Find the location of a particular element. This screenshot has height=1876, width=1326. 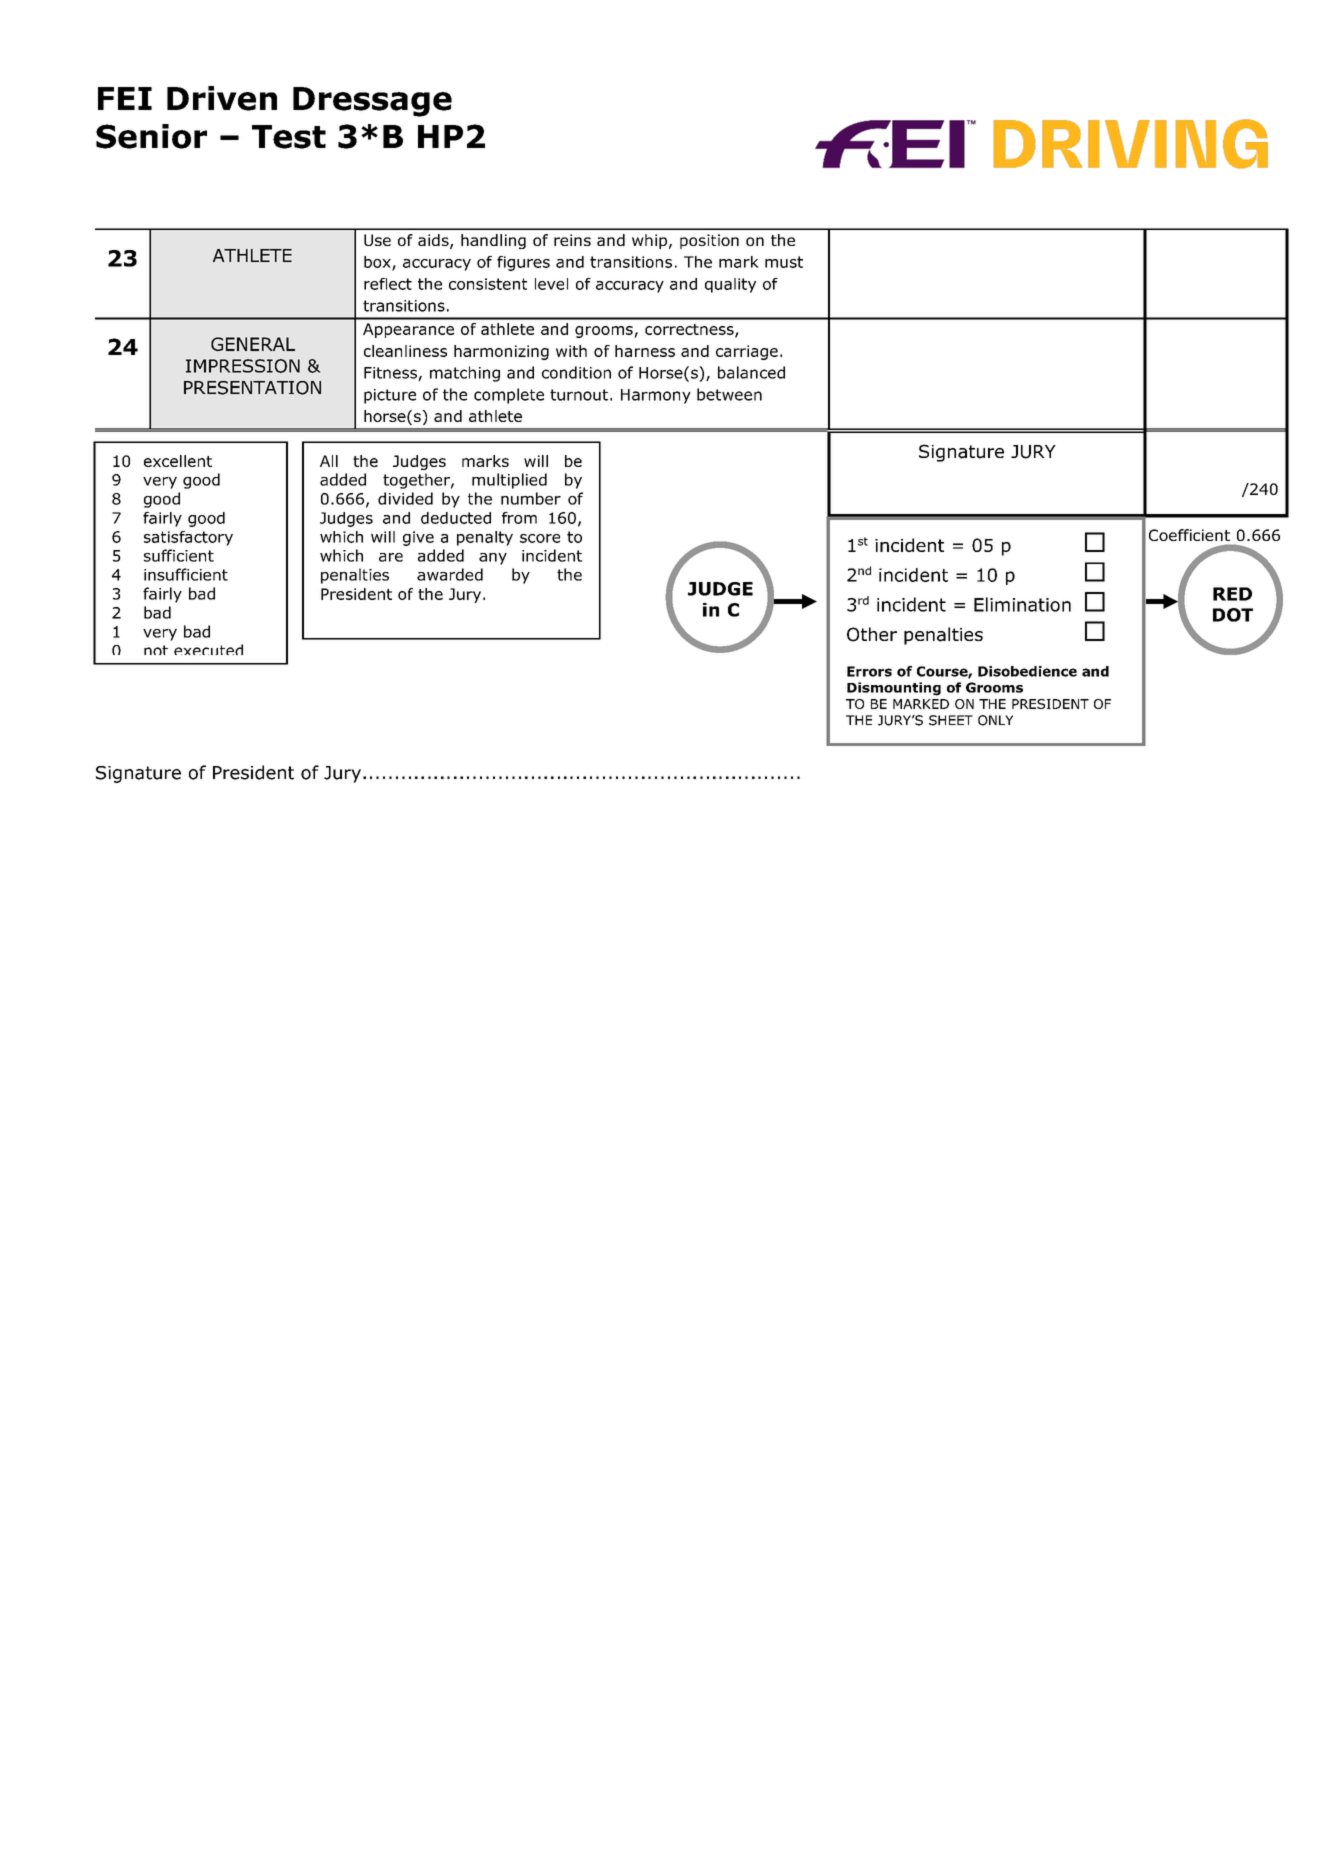

Coefficient is located at coordinates (1189, 535).
